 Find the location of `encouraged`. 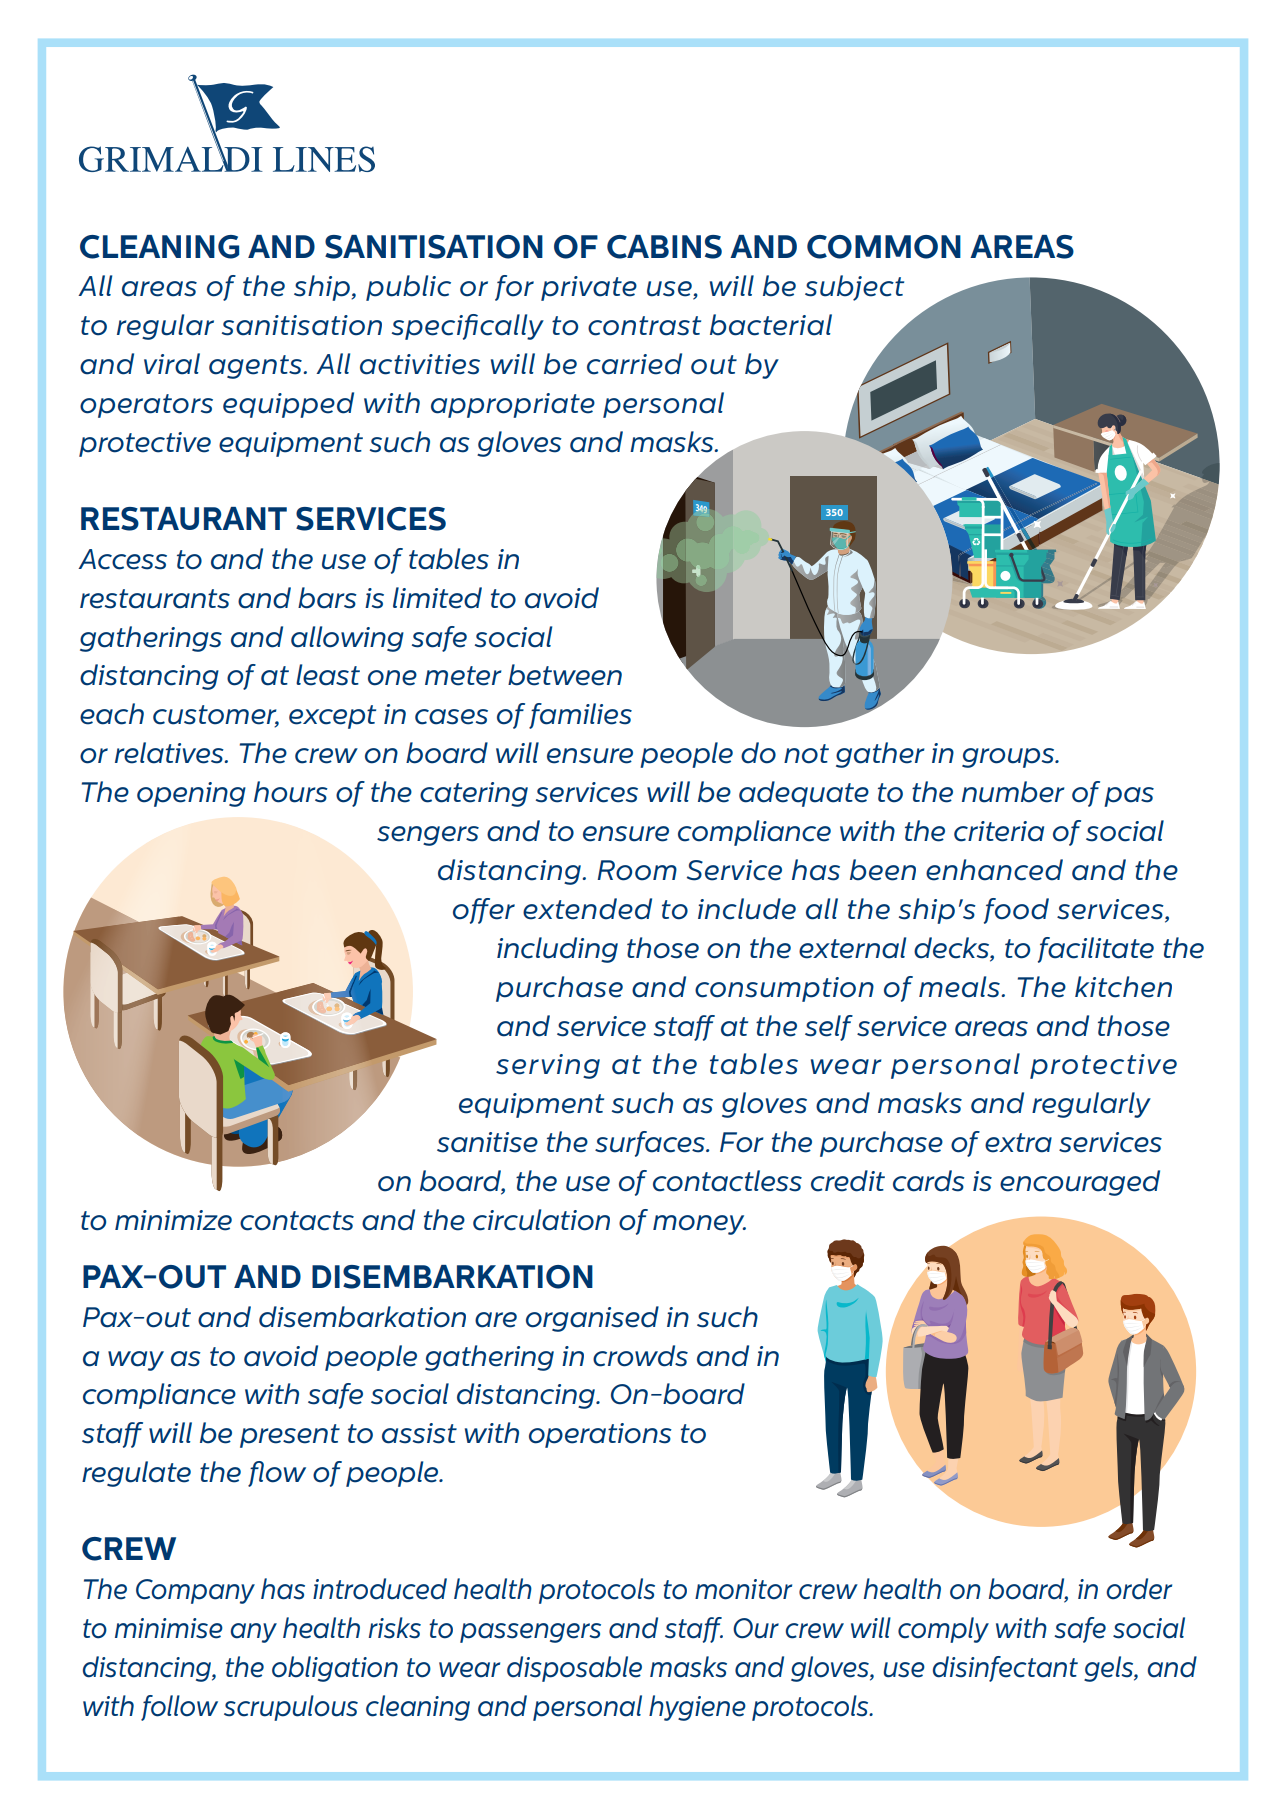

encouraged is located at coordinates (1080, 1183).
